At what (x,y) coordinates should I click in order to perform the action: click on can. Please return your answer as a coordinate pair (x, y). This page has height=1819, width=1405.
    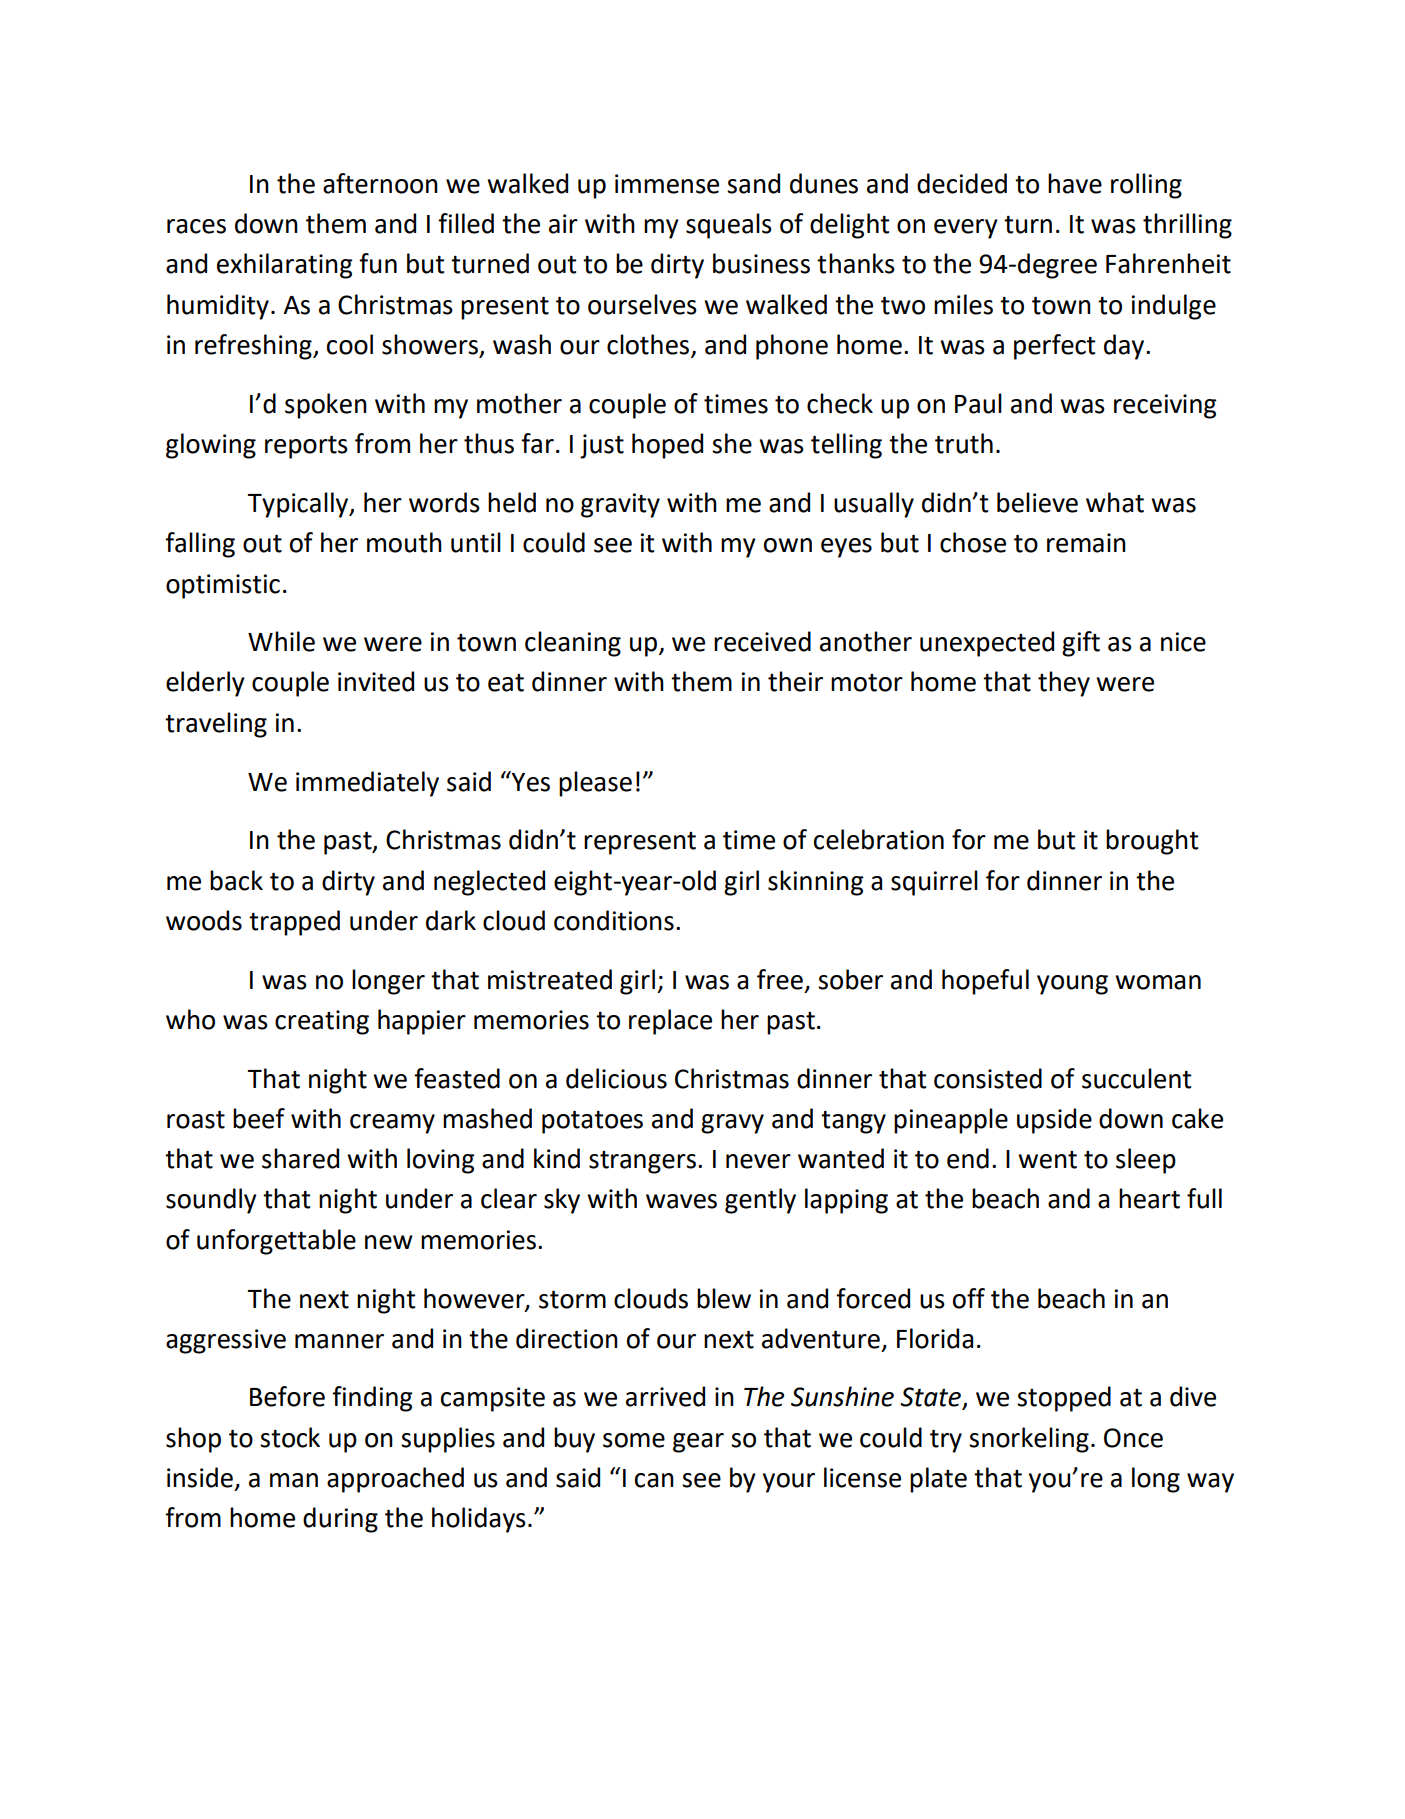
    Looking at the image, I should click on (654, 1480).
